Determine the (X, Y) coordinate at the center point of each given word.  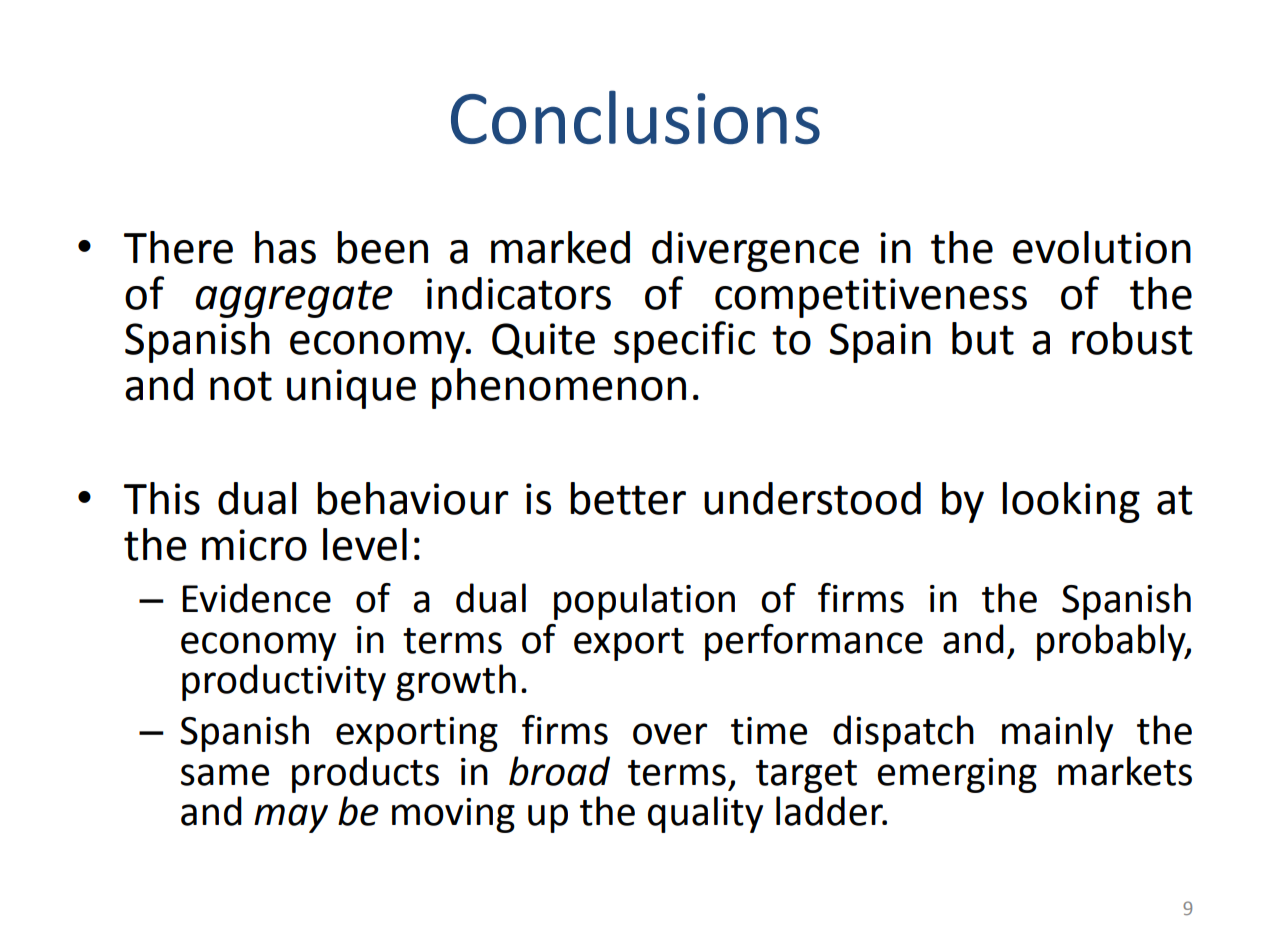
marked (560, 247)
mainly (1057, 733)
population (644, 601)
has (285, 247)
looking (1071, 502)
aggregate (294, 299)
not (241, 386)
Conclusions (635, 117)
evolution (1102, 247)
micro (254, 545)
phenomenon (559, 388)
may (291, 818)
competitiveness (871, 298)
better (628, 498)
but (983, 338)
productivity (284, 682)
